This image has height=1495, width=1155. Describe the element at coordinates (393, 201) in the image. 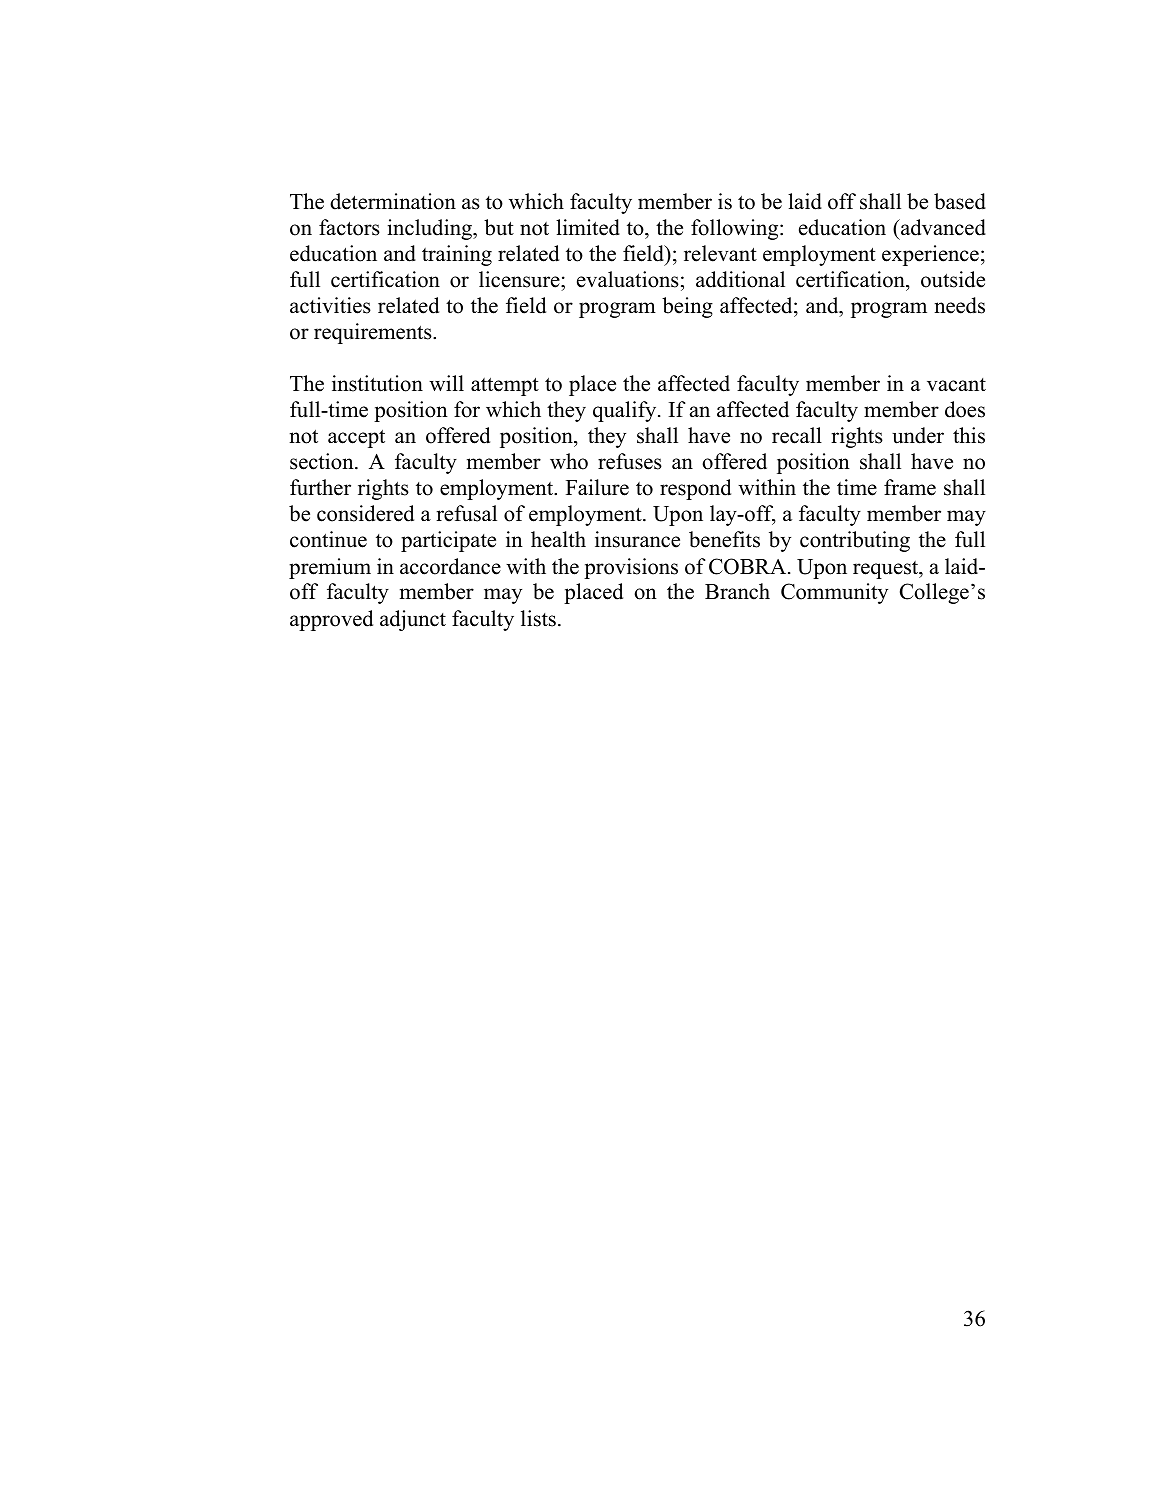

I see `determination` at that location.
